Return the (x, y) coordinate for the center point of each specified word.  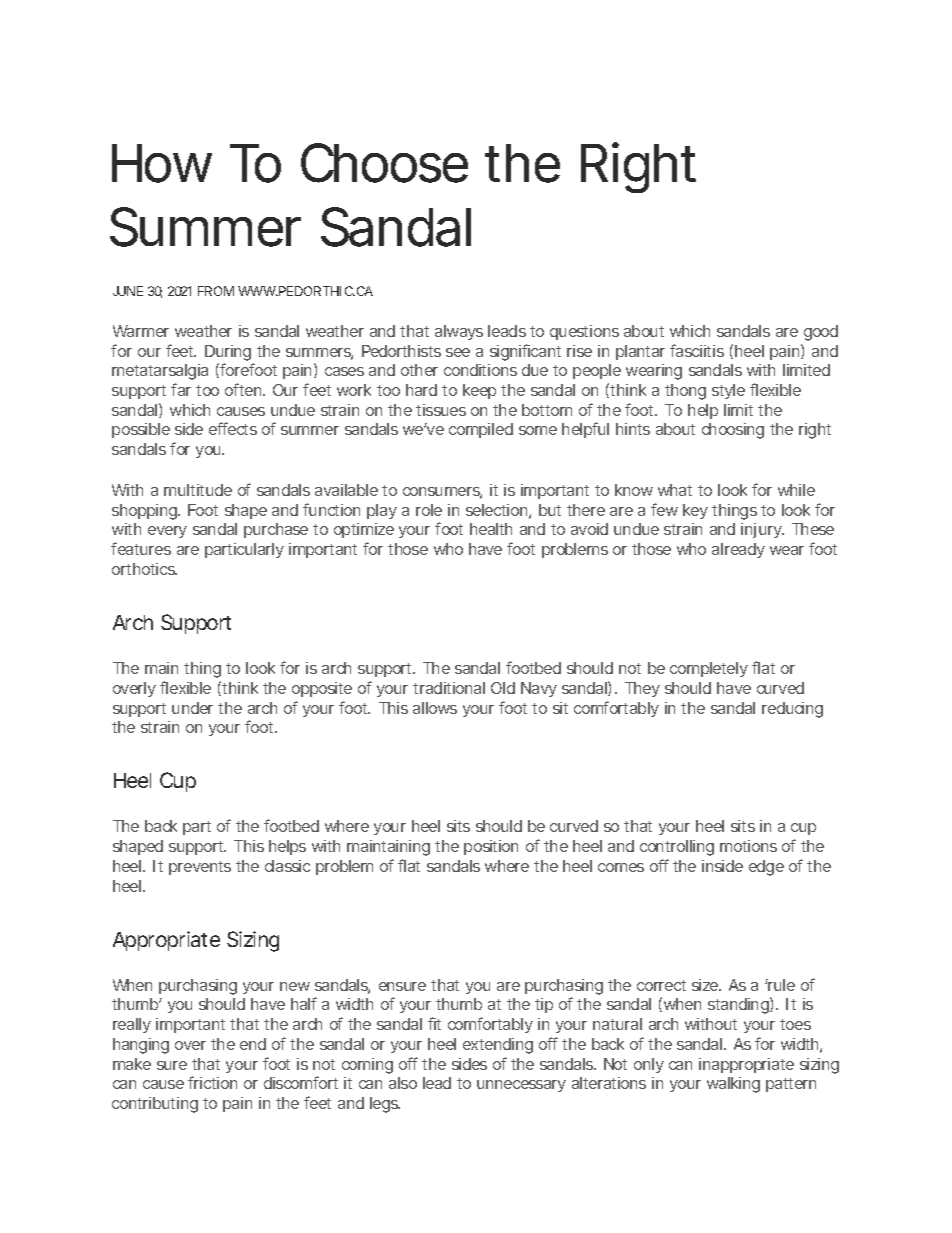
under (192, 708)
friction (212, 1082)
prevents (200, 868)
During (228, 353)
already (738, 550)
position (491, 847)
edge (766, 868)
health (491, 529)
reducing (792, 710)
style (728, 391)
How (162, 163)
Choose (384, 163)
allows (435, 708)
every (167, 532)
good (821, 333)
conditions (480, 370)
